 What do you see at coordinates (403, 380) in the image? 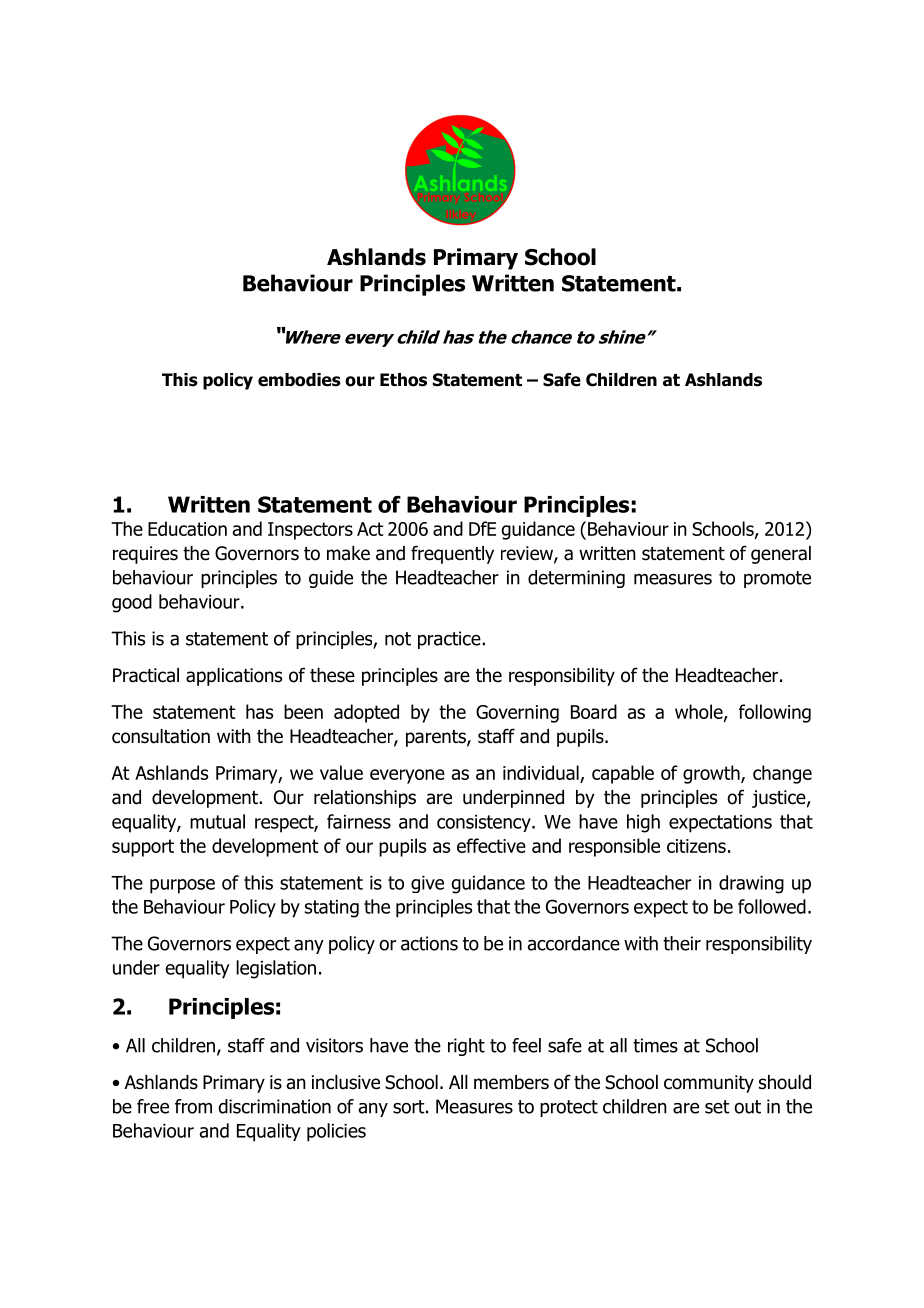
I see `Ethos` at bounding box center [403, 380].
